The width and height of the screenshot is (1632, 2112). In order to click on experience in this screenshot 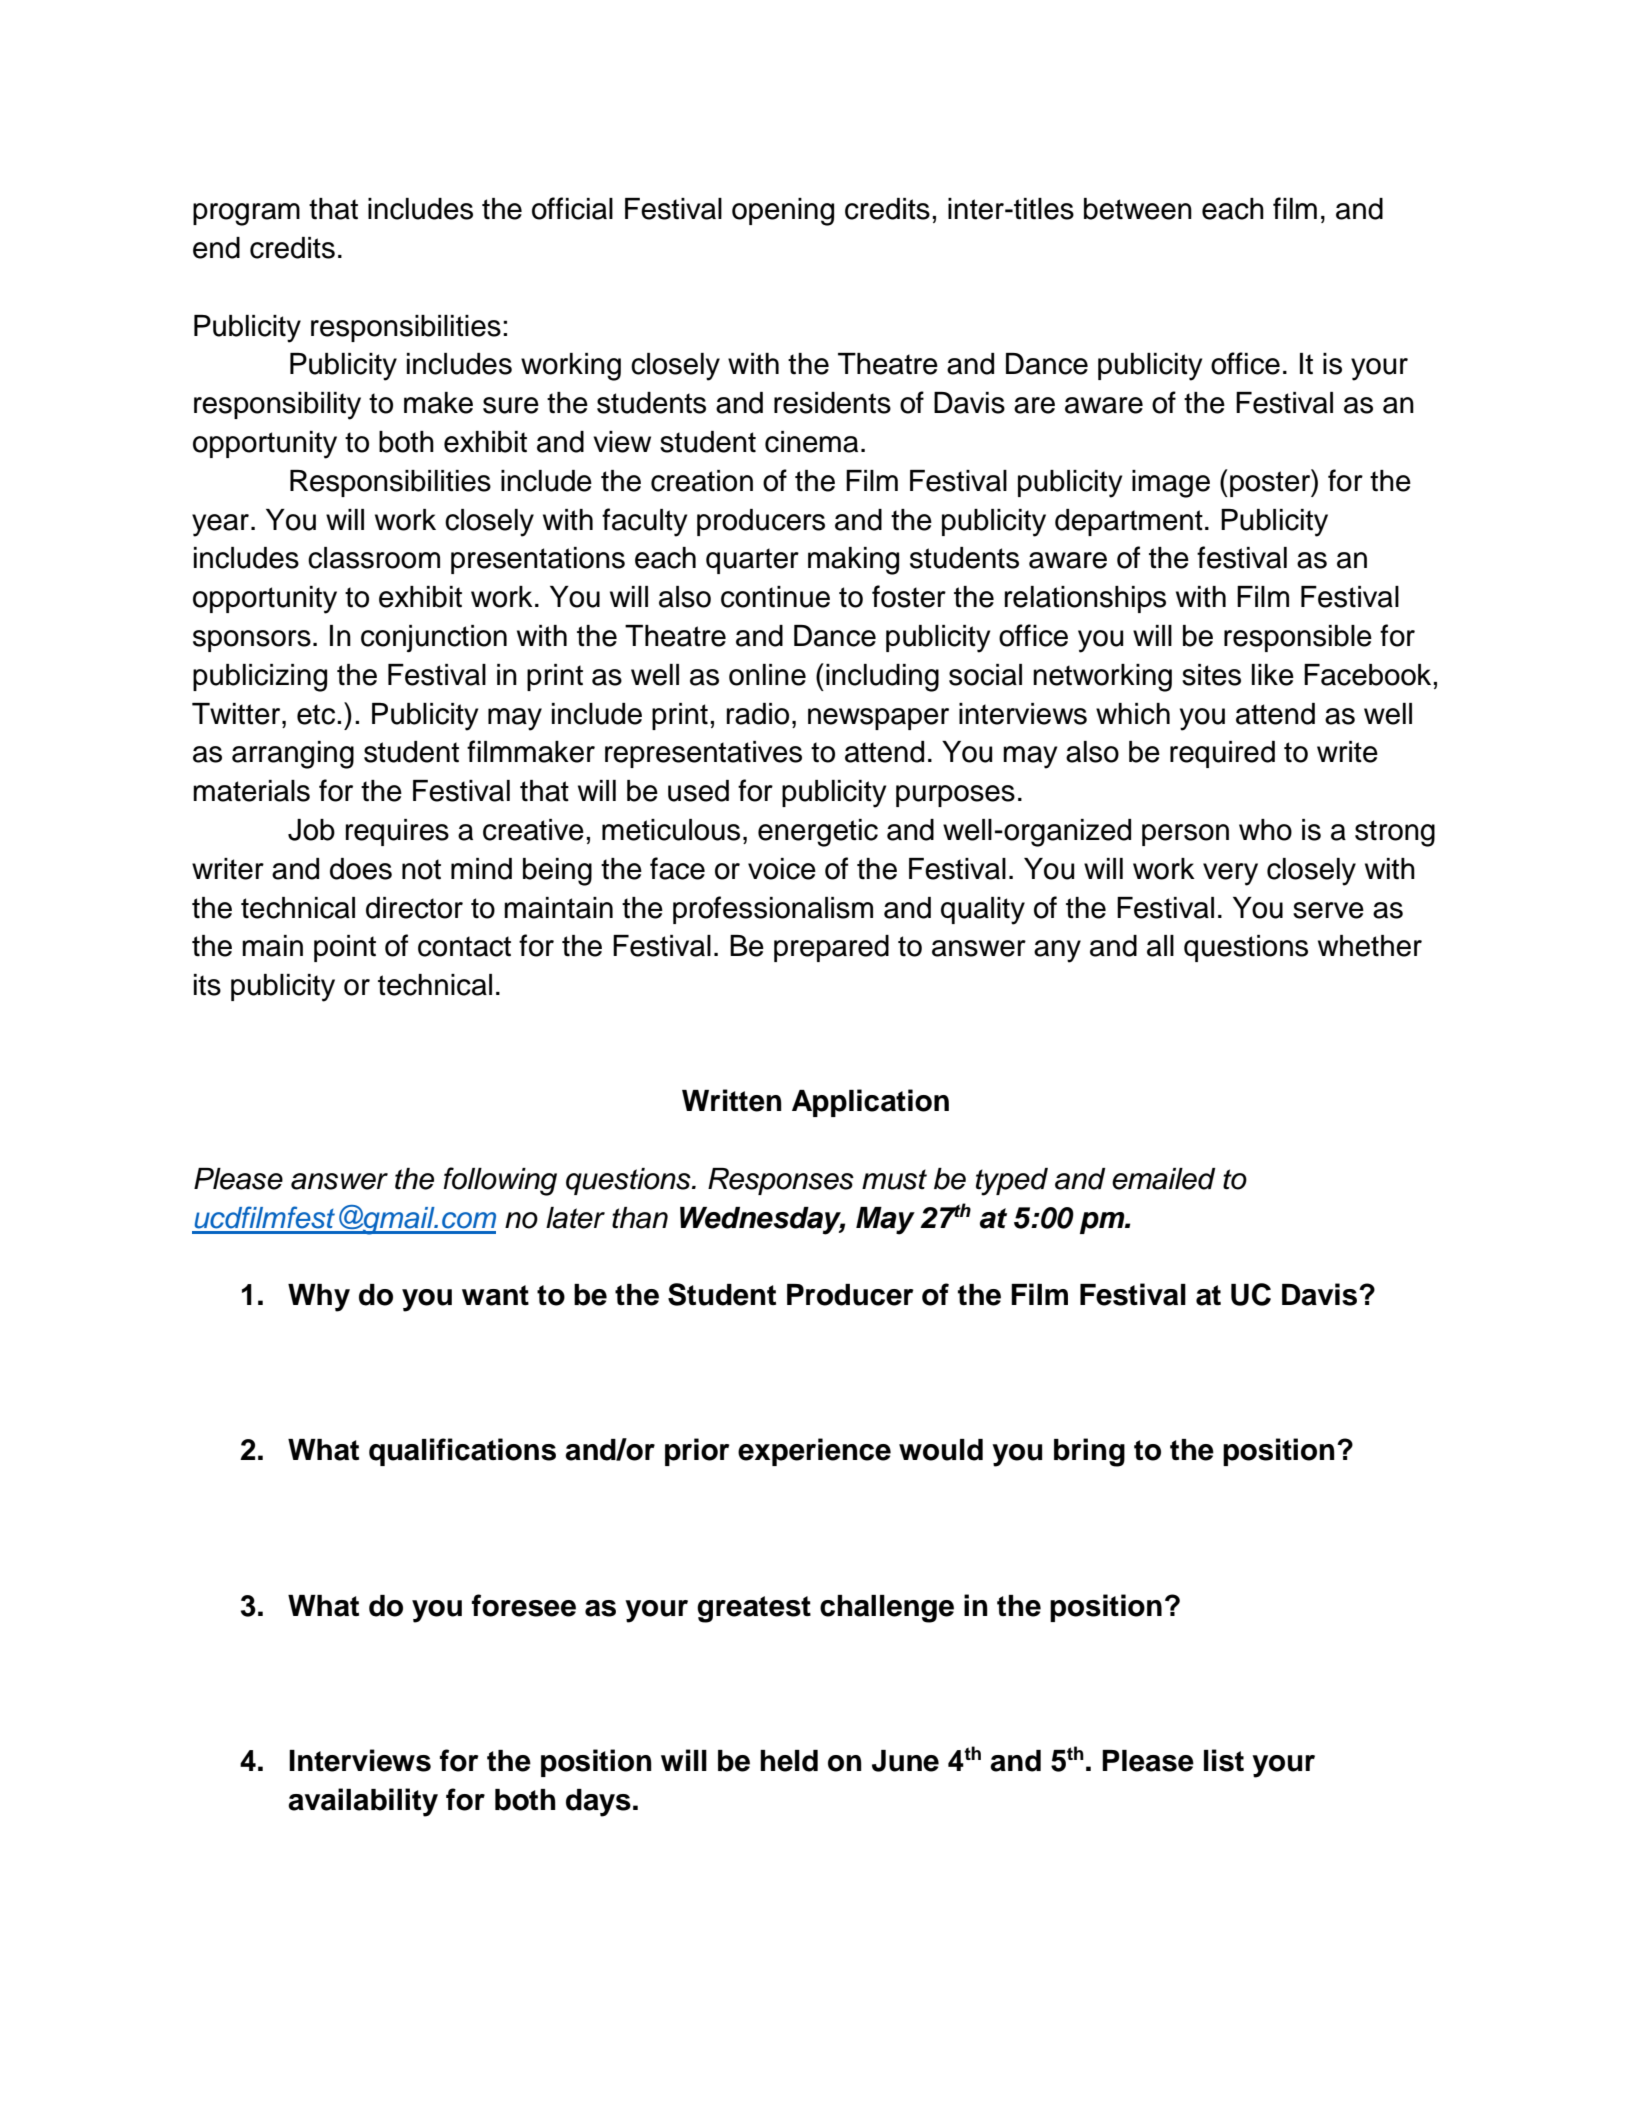, I will do `click(814, 1452)`.
